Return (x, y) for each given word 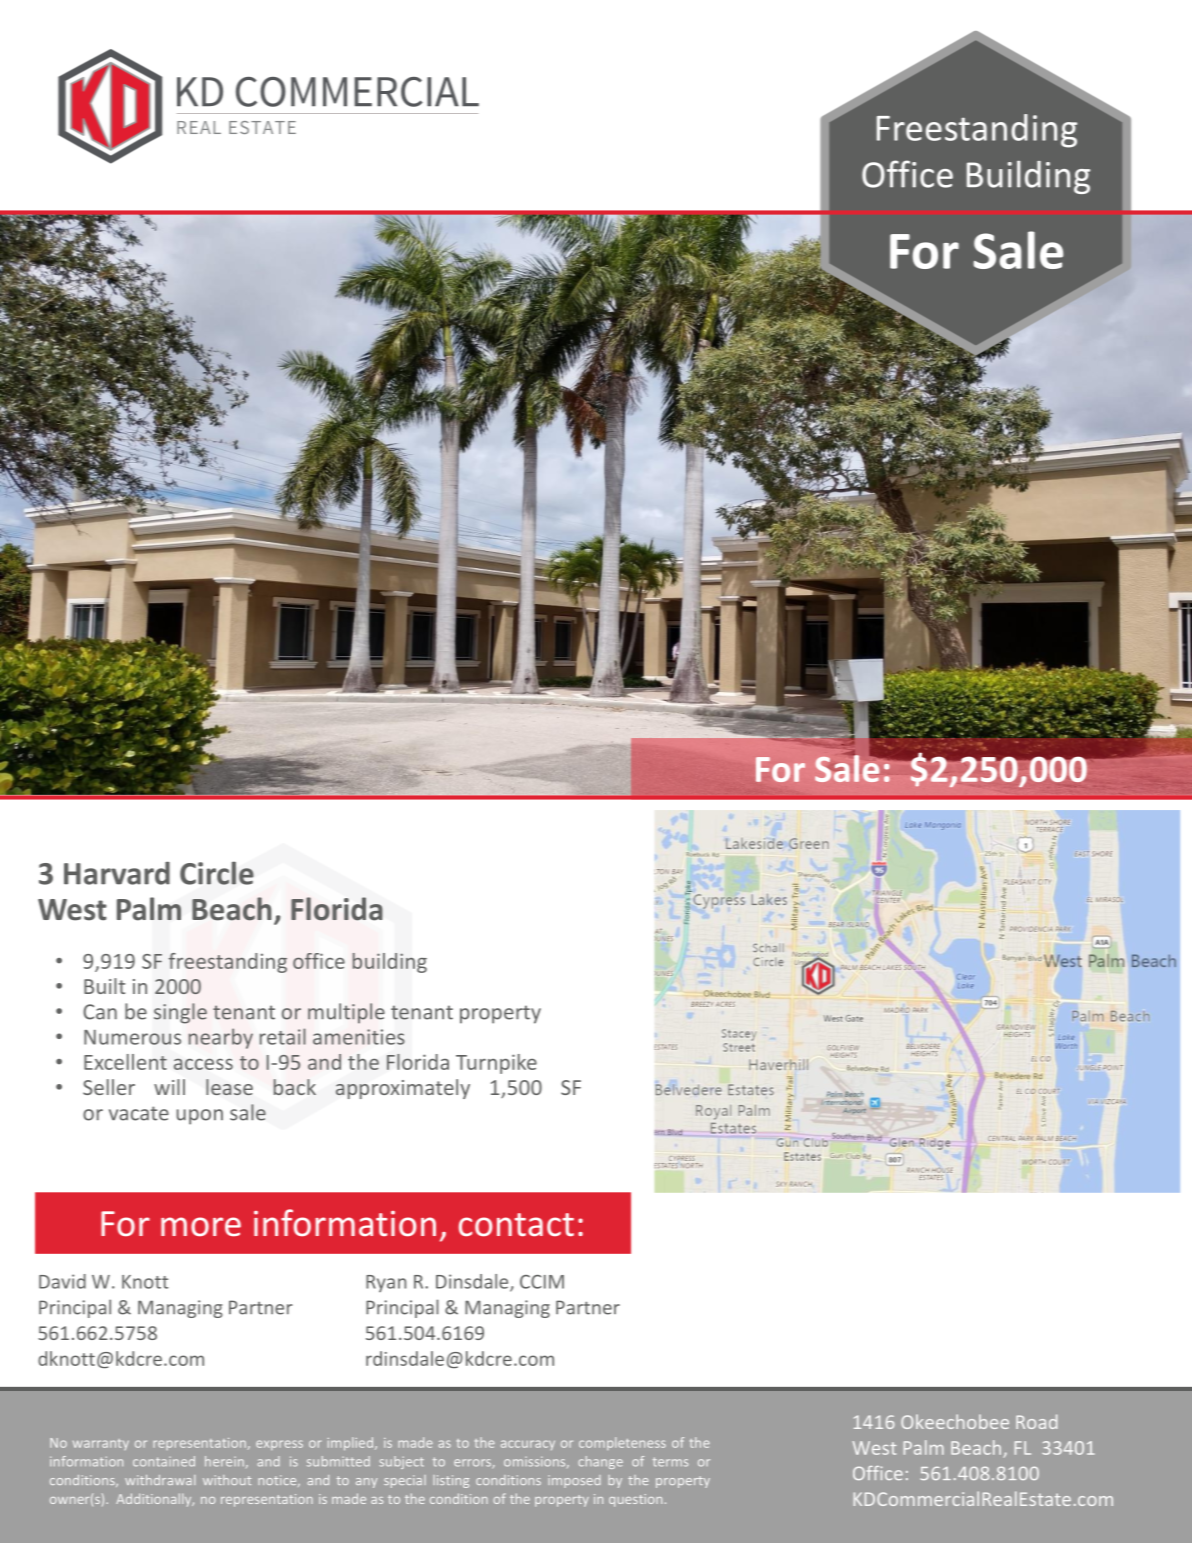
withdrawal (160, 1480)
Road (1036, 1421)
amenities (359, 1037)
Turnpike (496, 1064)
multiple (346, 1013)
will (169, 1087)
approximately (403, 1089)
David (62, 1281)
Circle (217, 873)
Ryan (386, 1283)
